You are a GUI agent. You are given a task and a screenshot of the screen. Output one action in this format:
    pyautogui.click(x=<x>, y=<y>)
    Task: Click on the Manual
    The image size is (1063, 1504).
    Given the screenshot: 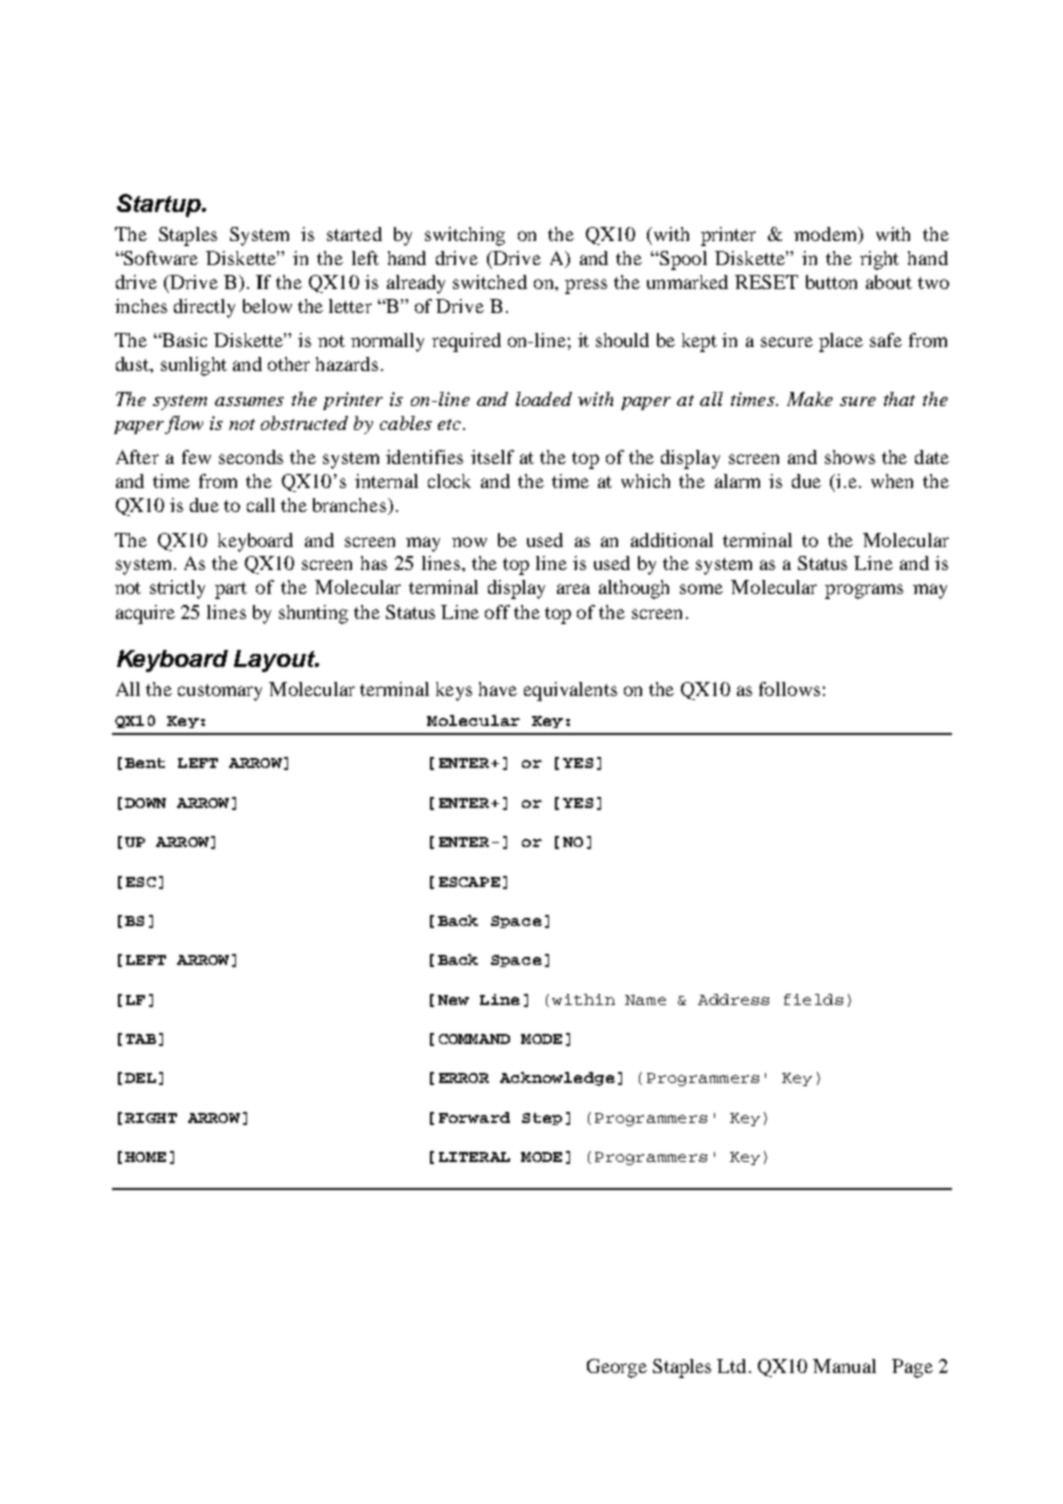 What is the action you would take?
    pyautogui.click(x=844, y=1366)
